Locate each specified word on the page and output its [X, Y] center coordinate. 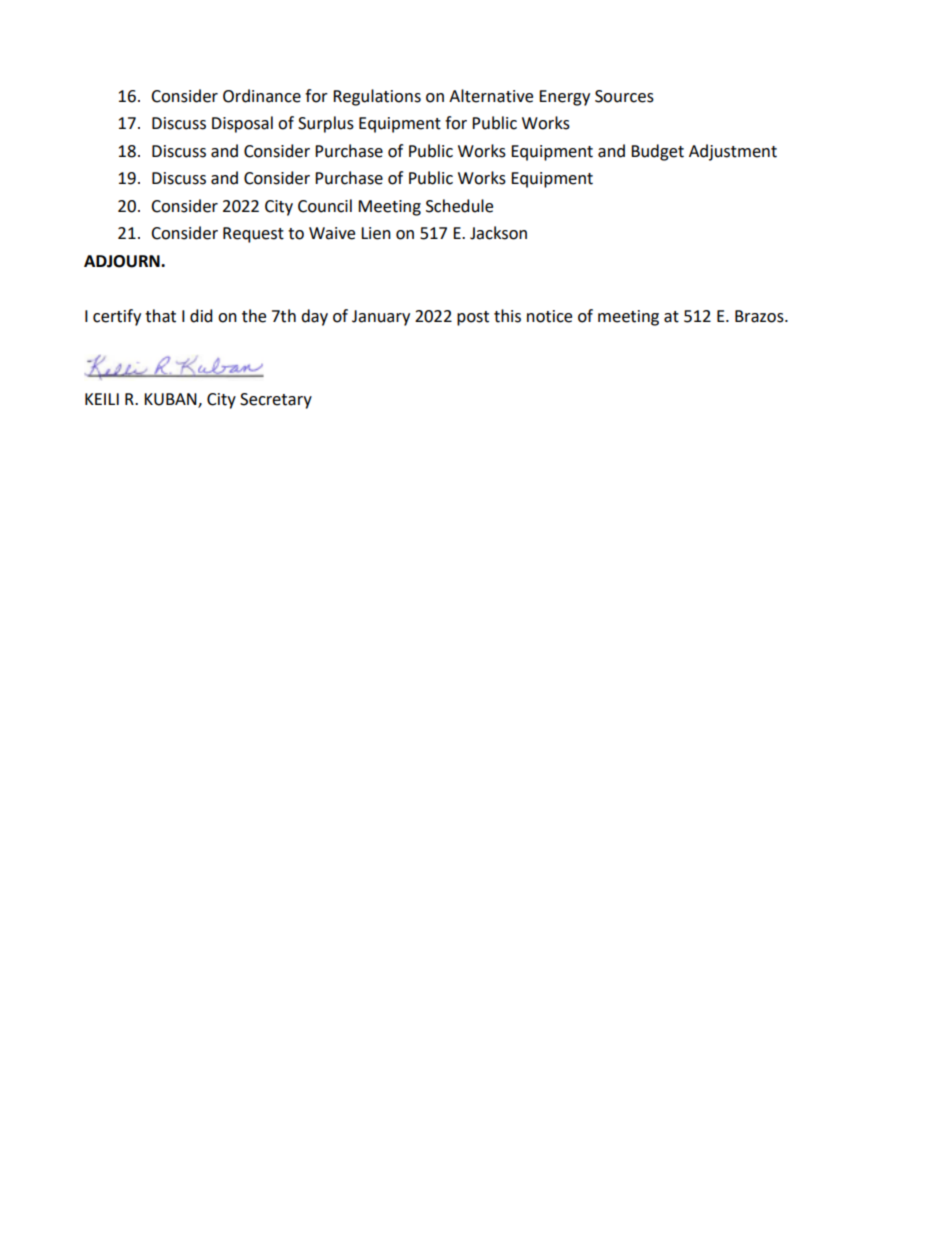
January [381, 318]
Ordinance [262, 96]
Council [325, 206]
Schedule [459, 206]
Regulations [377, 97]
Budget [657, 152]
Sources [624, 96]
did [201, 316]
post [473, 318]
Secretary [276, 401]
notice [549, 316]
